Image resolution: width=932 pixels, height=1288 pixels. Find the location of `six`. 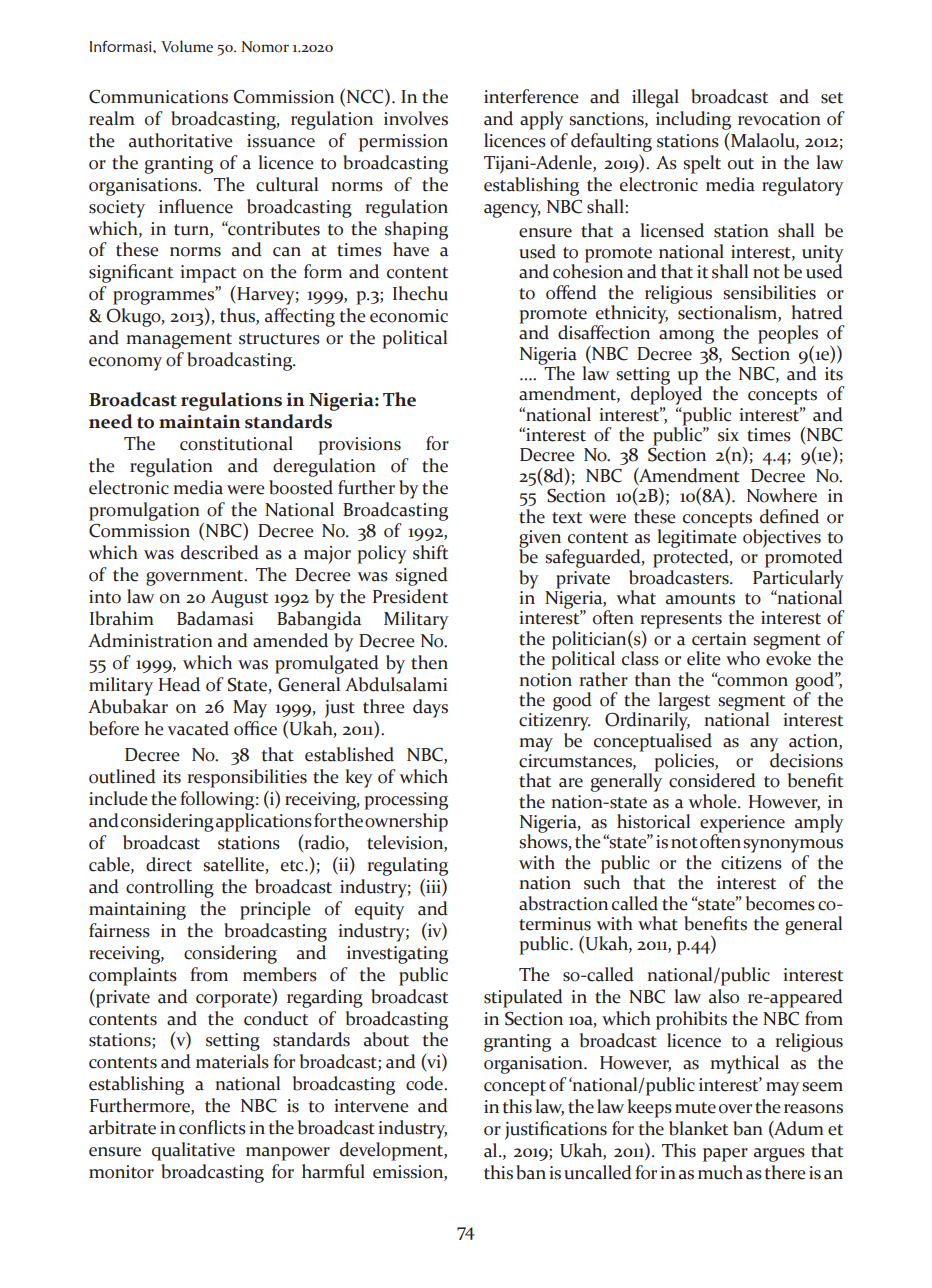

six is located at coordinates (728, 435).
